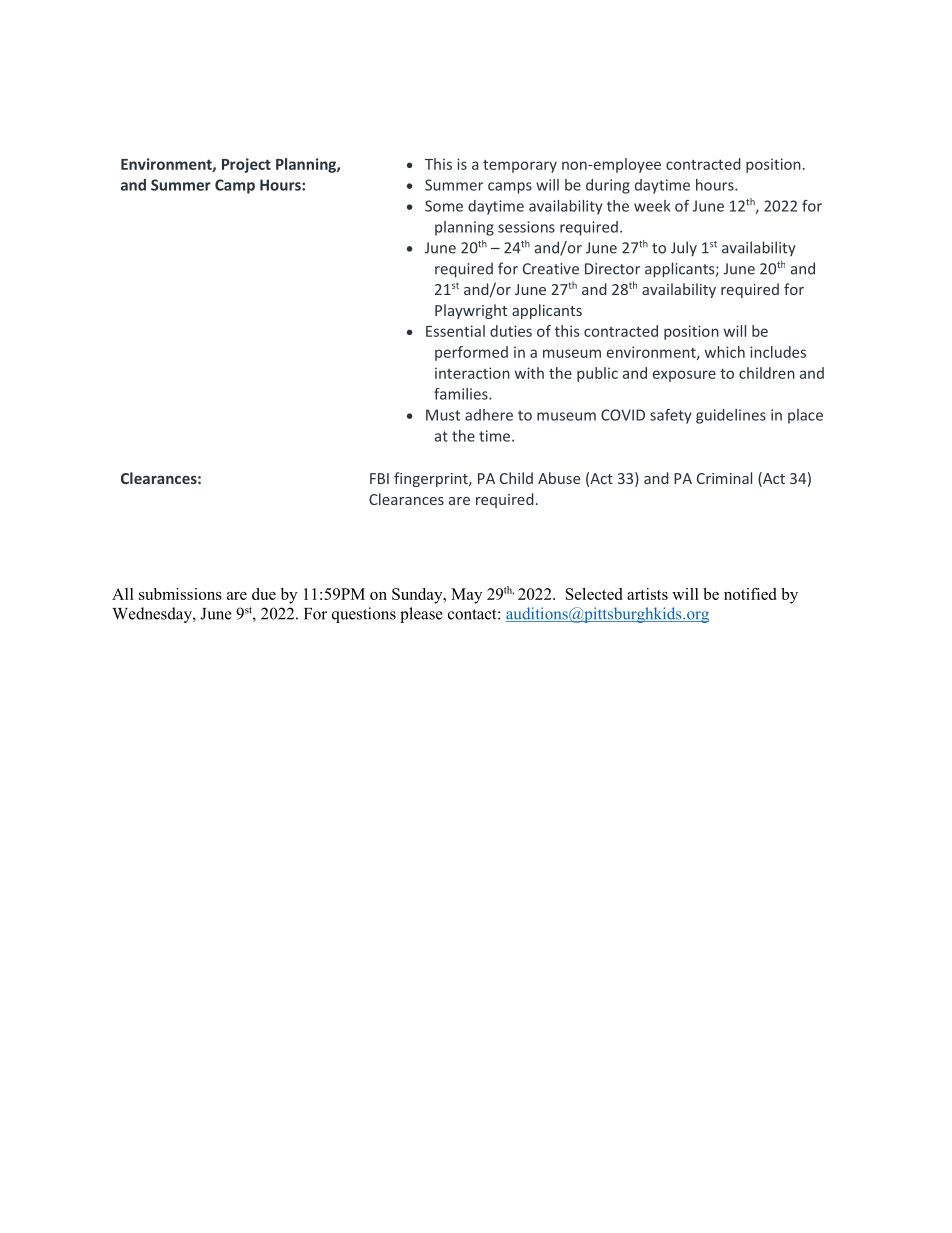 The image size is (952, 1233). Describe the element at coordinates (466, 596) in the screenshot. I see `May` at that location.
